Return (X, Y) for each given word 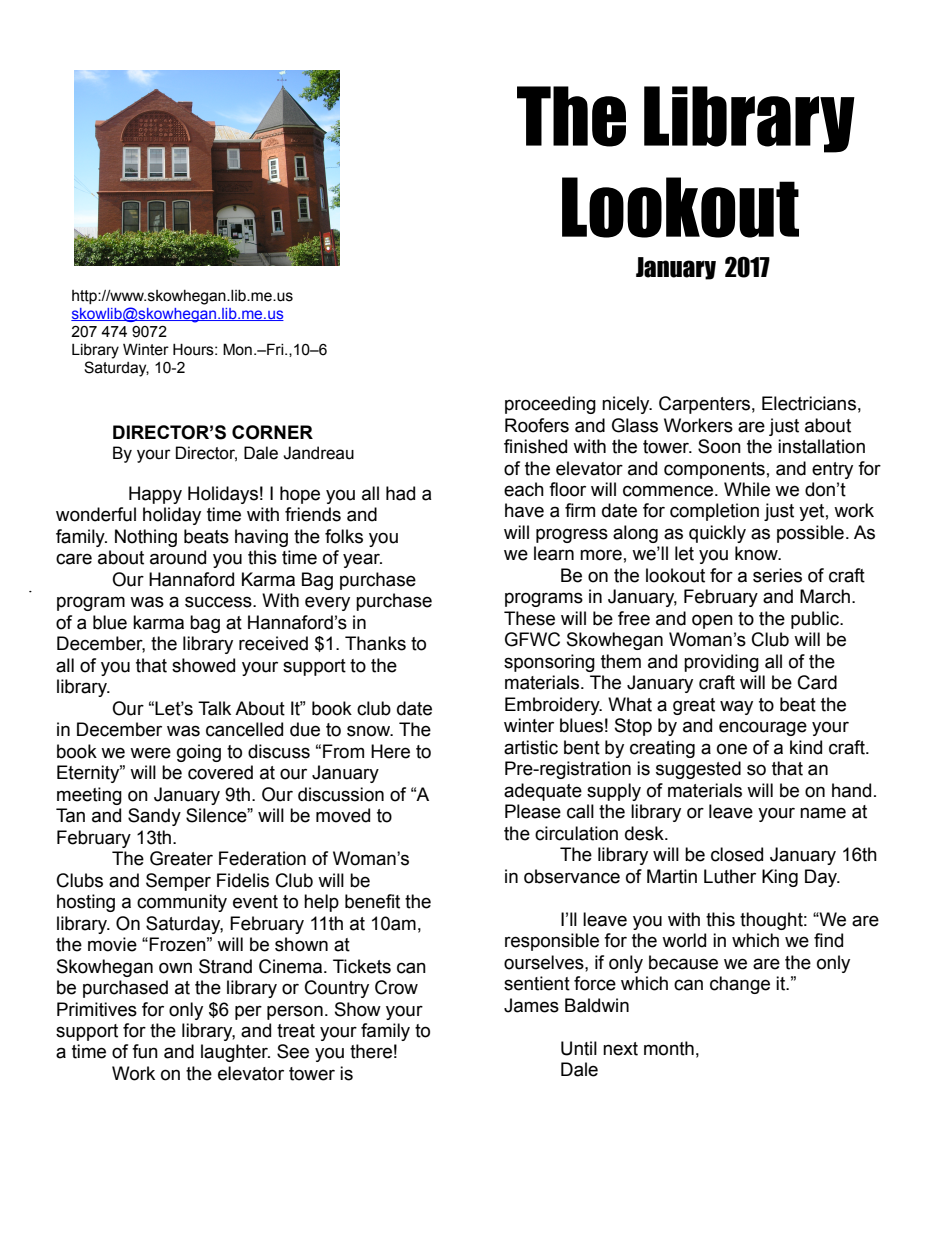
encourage (763, 728)
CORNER (272, 432)
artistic (531, 747)
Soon (719, 446)
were (150, 753)
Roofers (537, 425)
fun (145, 1051)
